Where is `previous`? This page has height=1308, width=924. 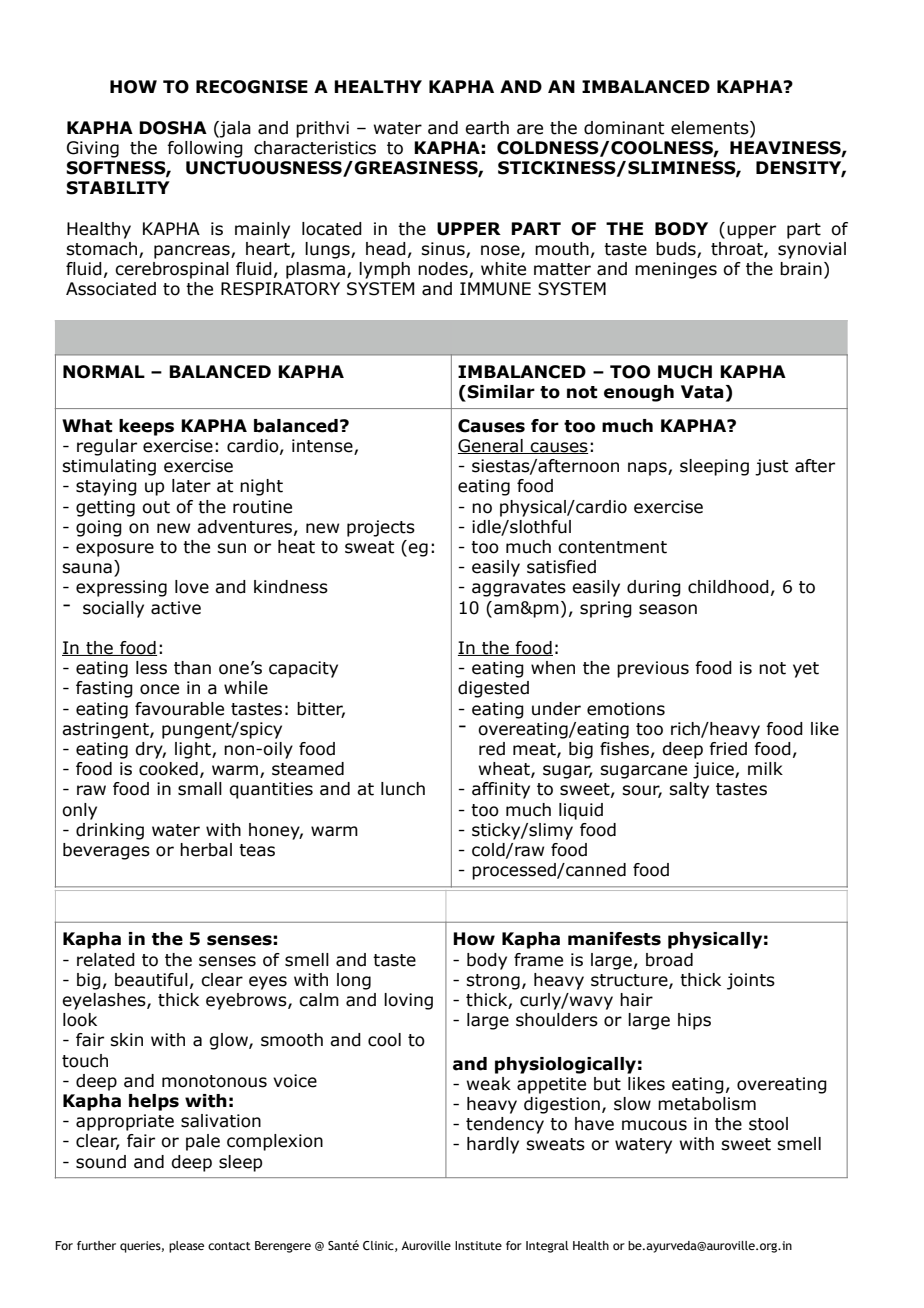 previous is located at coordinates (653, 669).
